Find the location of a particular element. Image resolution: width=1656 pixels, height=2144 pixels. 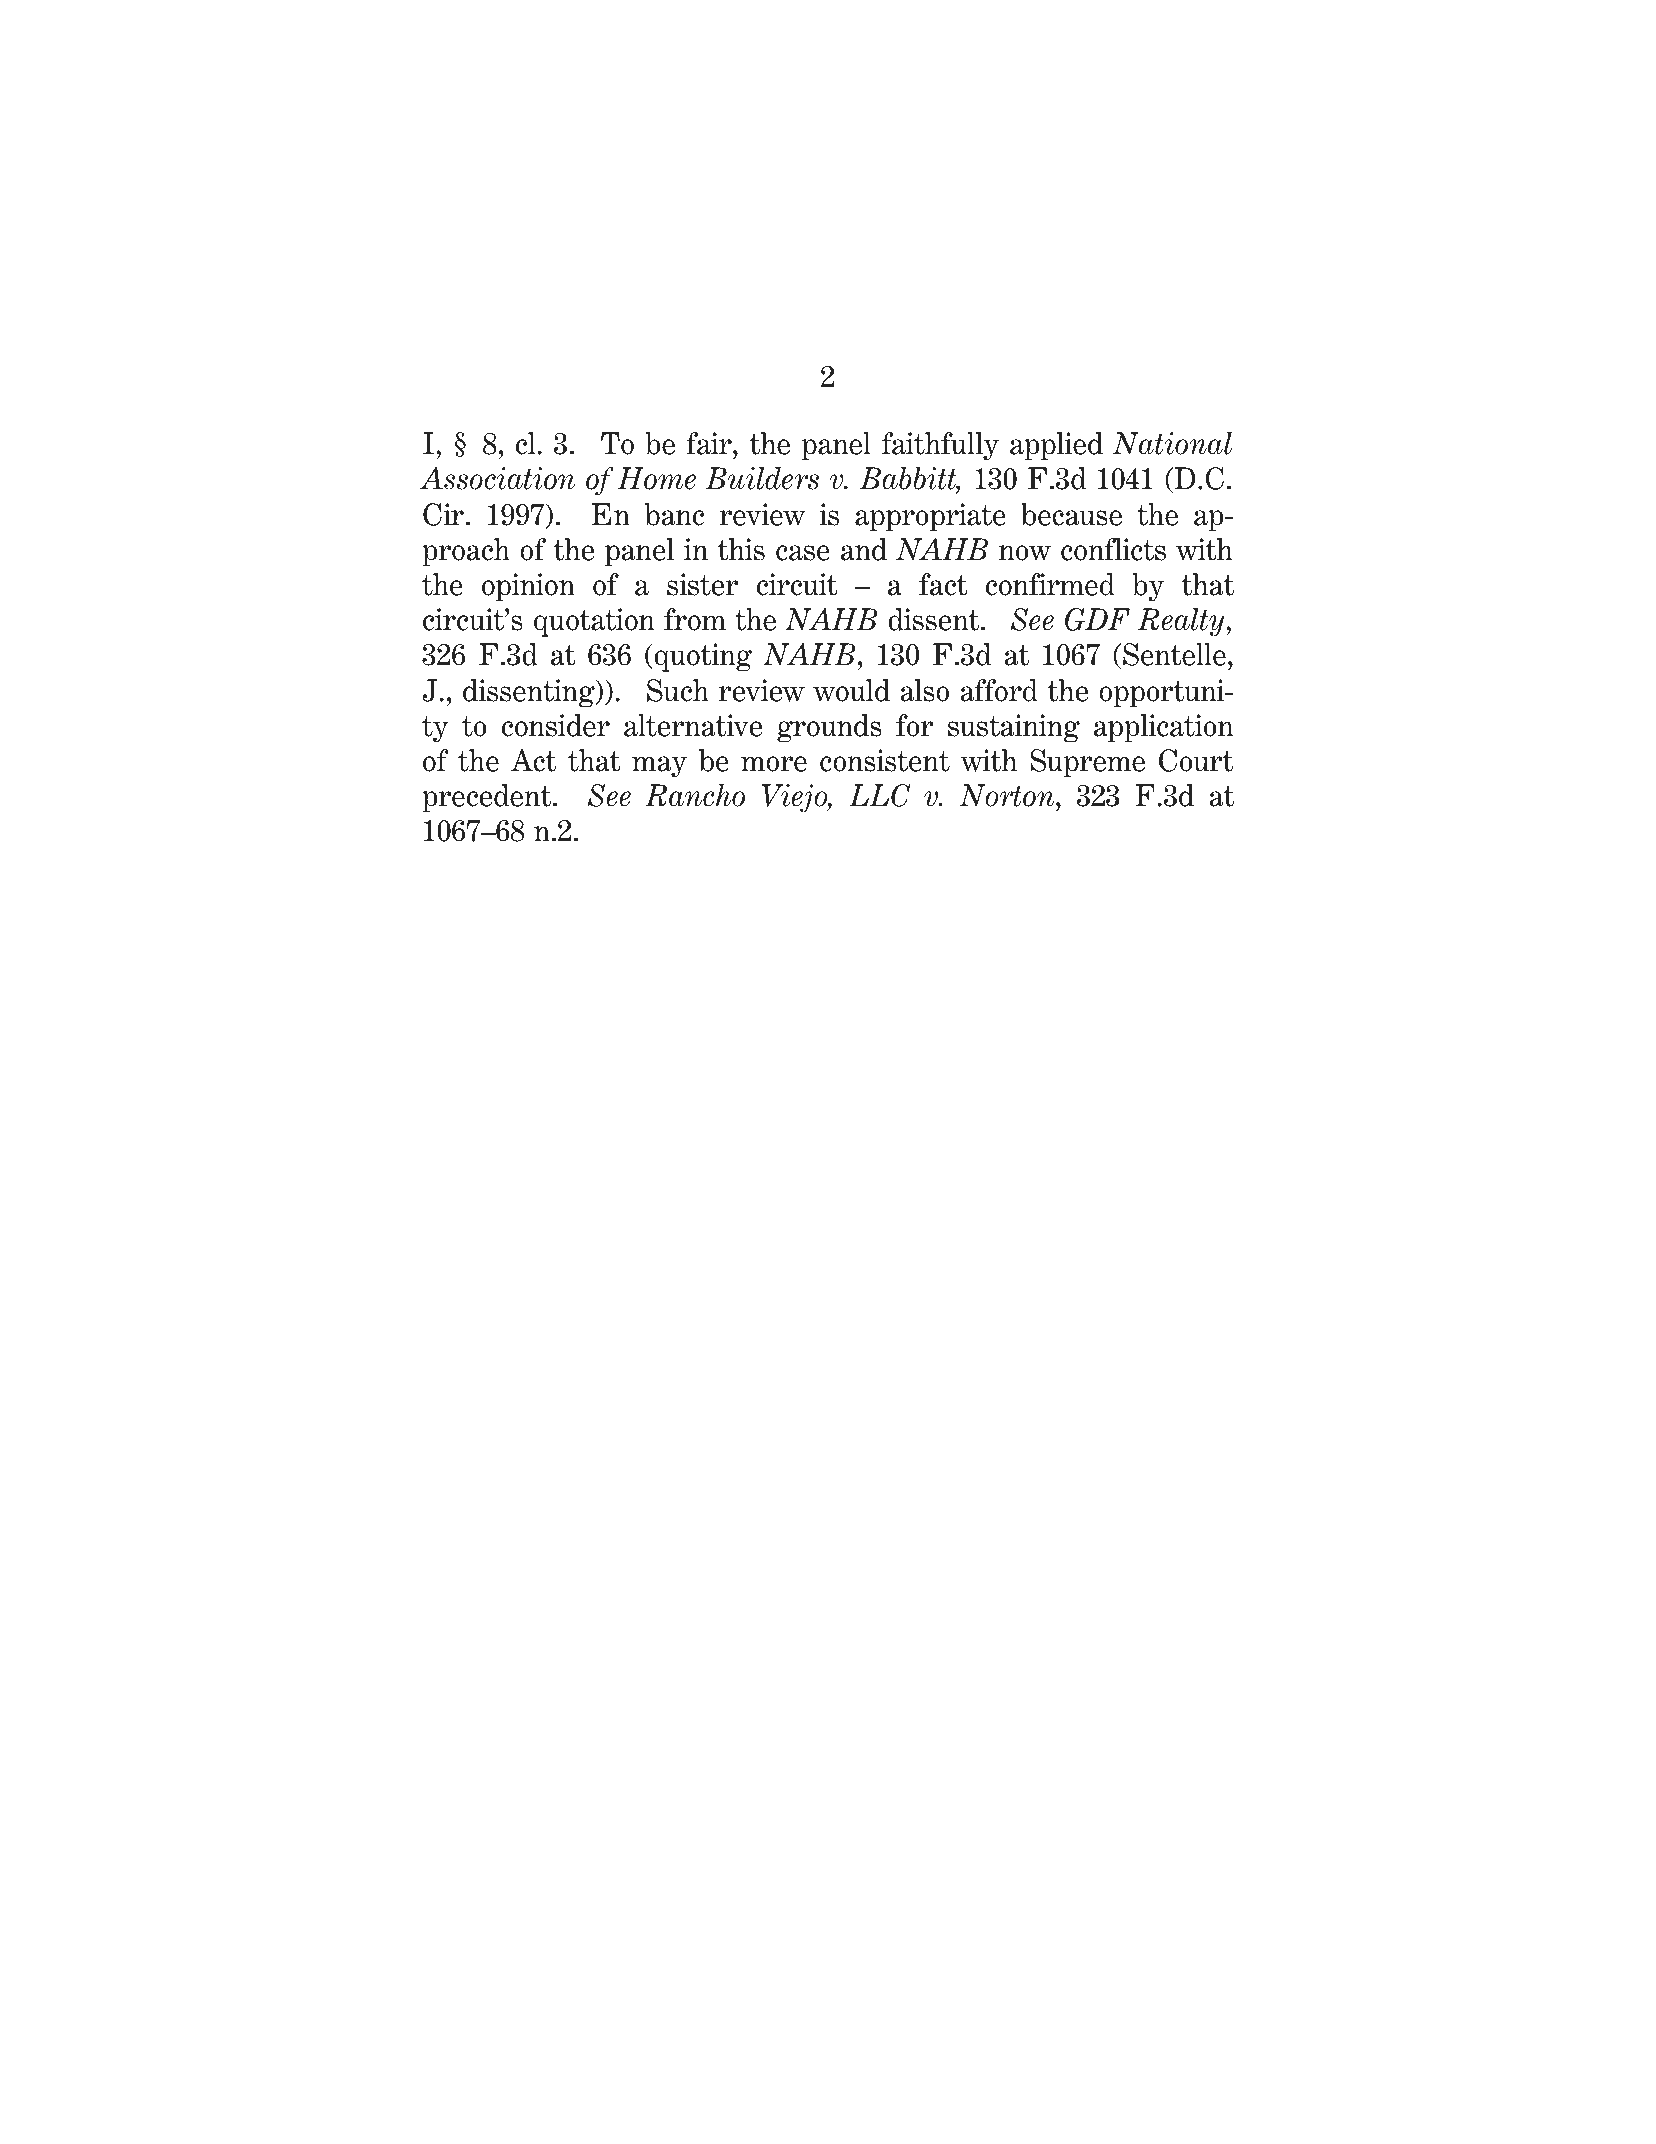

Such is located at coordinates (678, 690).
